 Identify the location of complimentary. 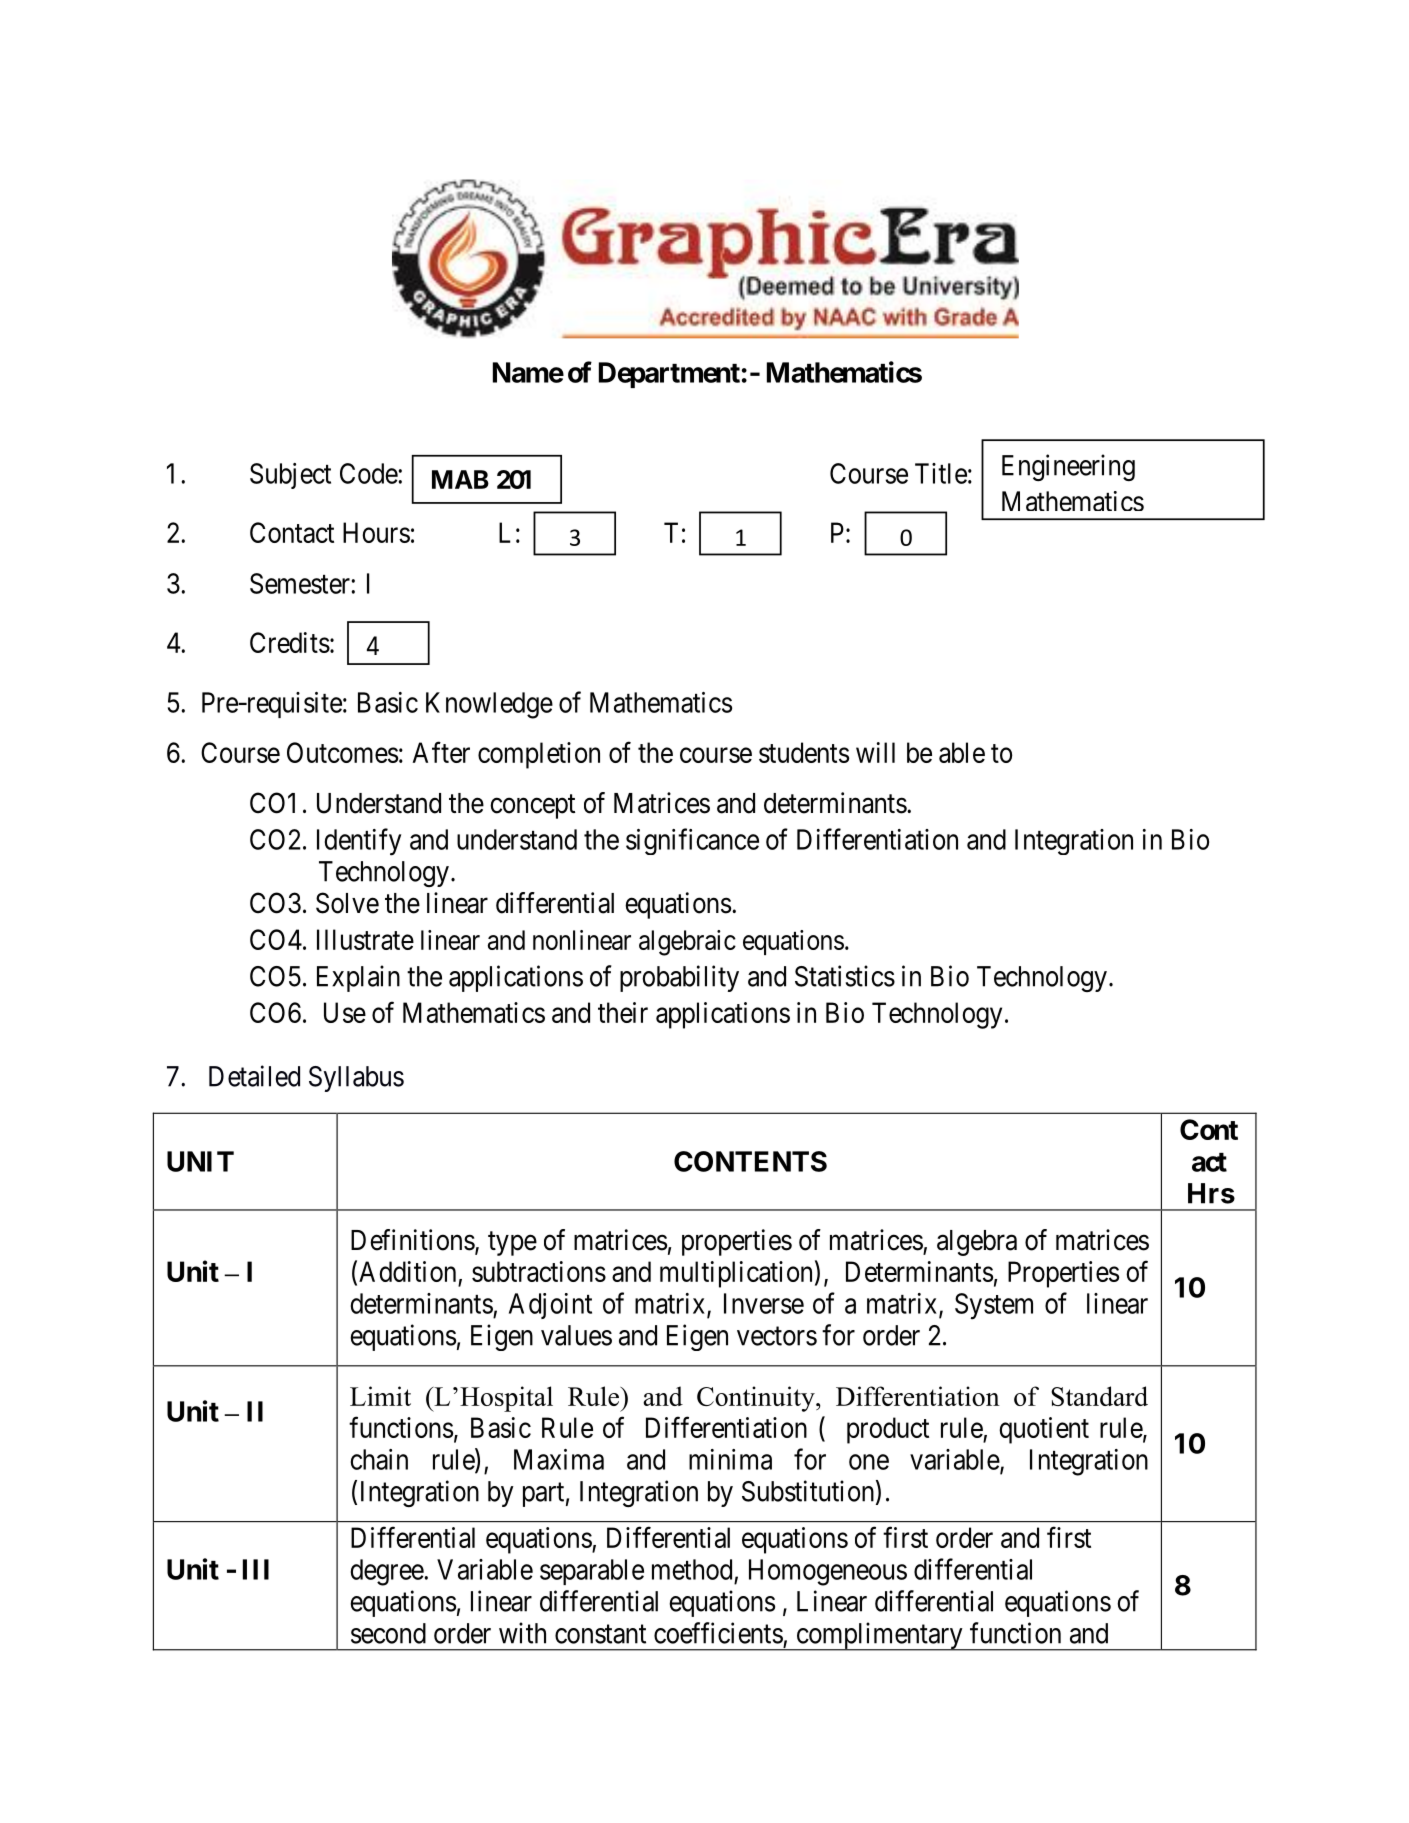
(879, 1636).
